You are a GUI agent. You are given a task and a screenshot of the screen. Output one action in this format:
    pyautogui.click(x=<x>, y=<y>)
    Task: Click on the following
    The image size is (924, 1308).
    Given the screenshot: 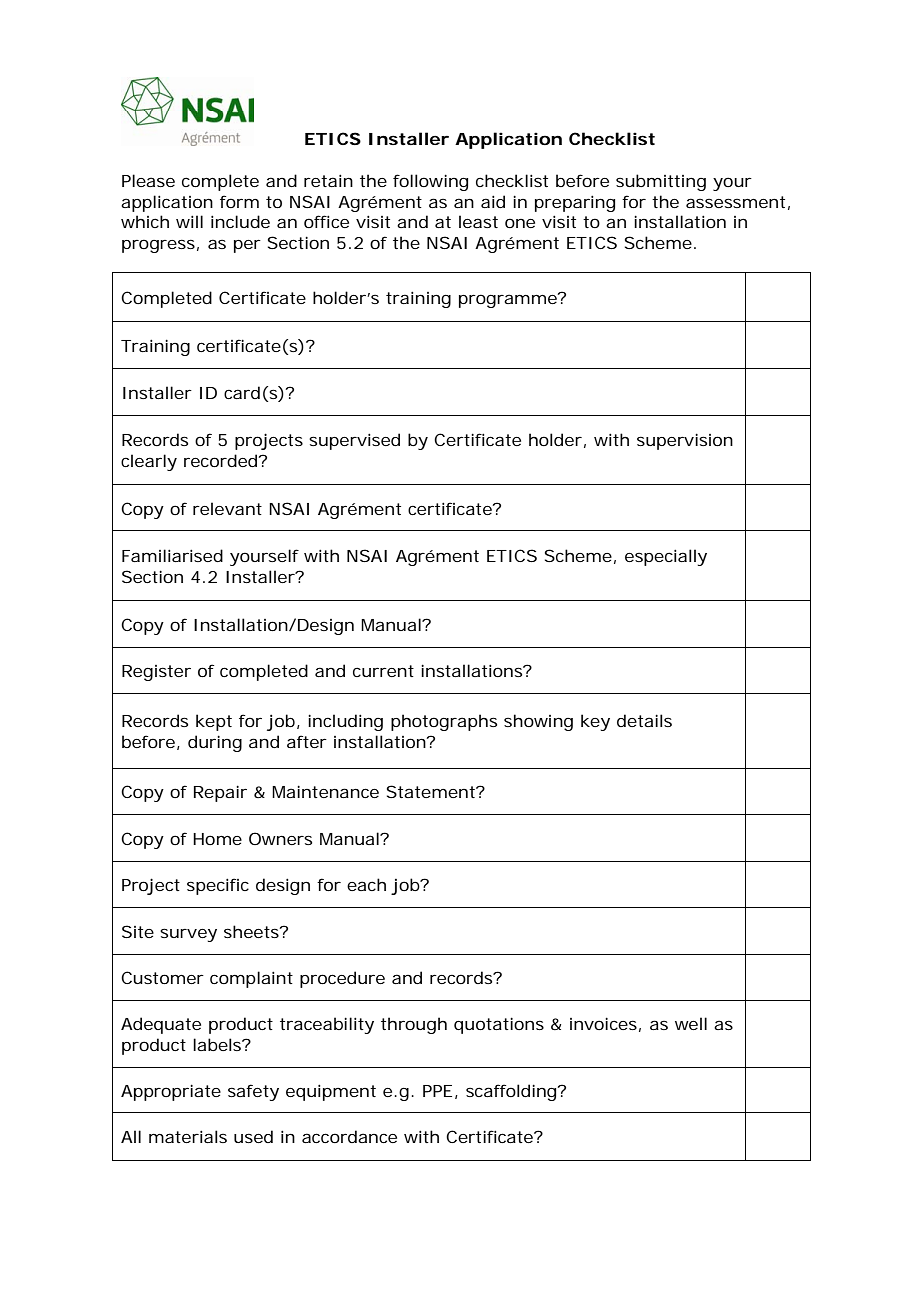 What is the action you would take?
    pyautogui.click(x=430, y=182)
